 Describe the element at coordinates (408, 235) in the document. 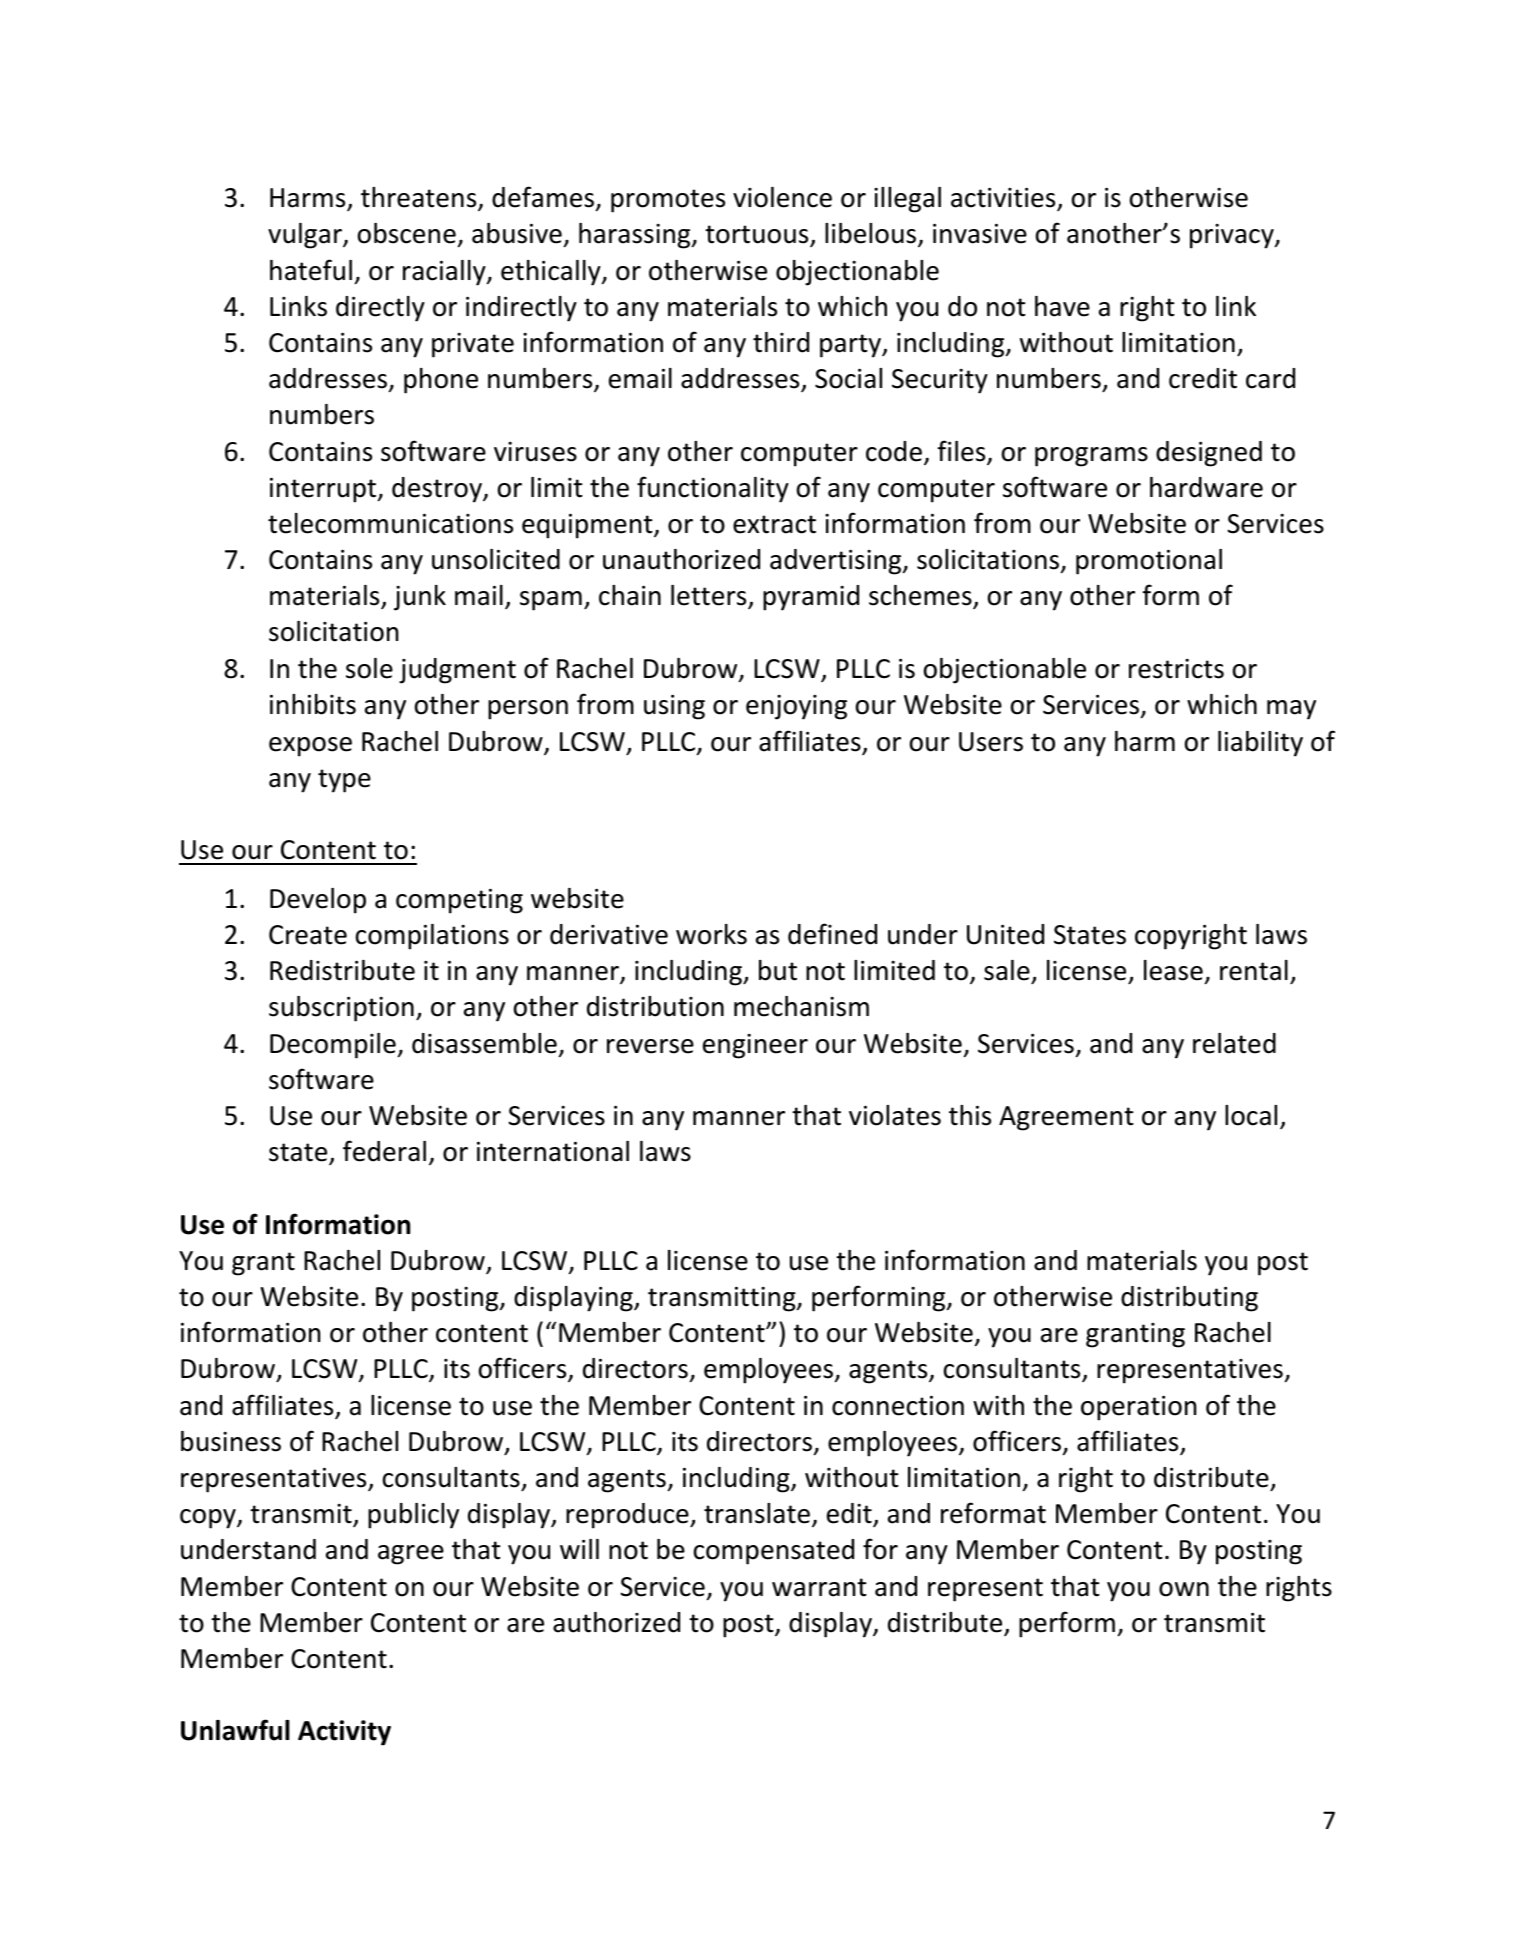

I see `obscene` at that location.
